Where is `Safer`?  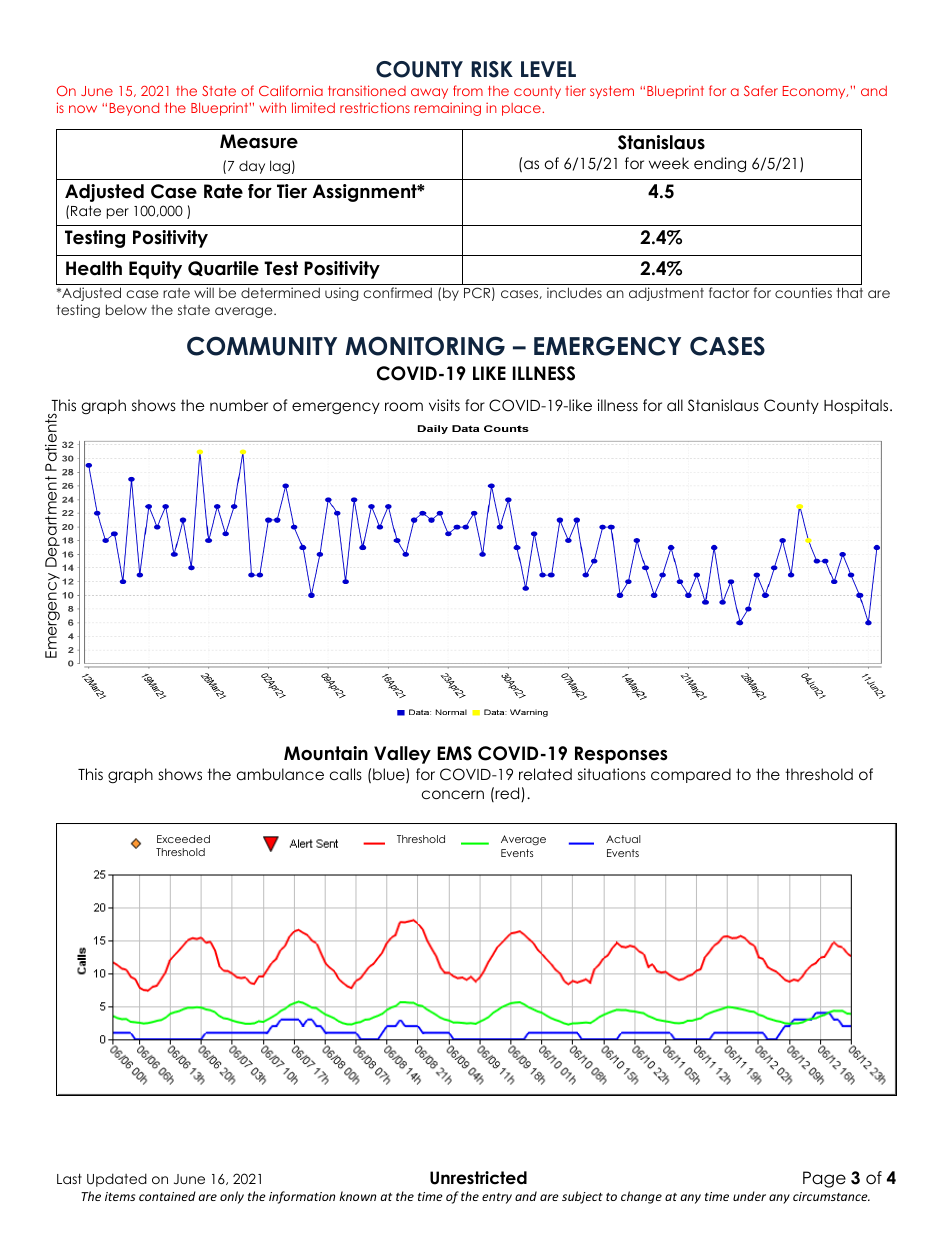
Safer is located at coordinates (761, 90).
